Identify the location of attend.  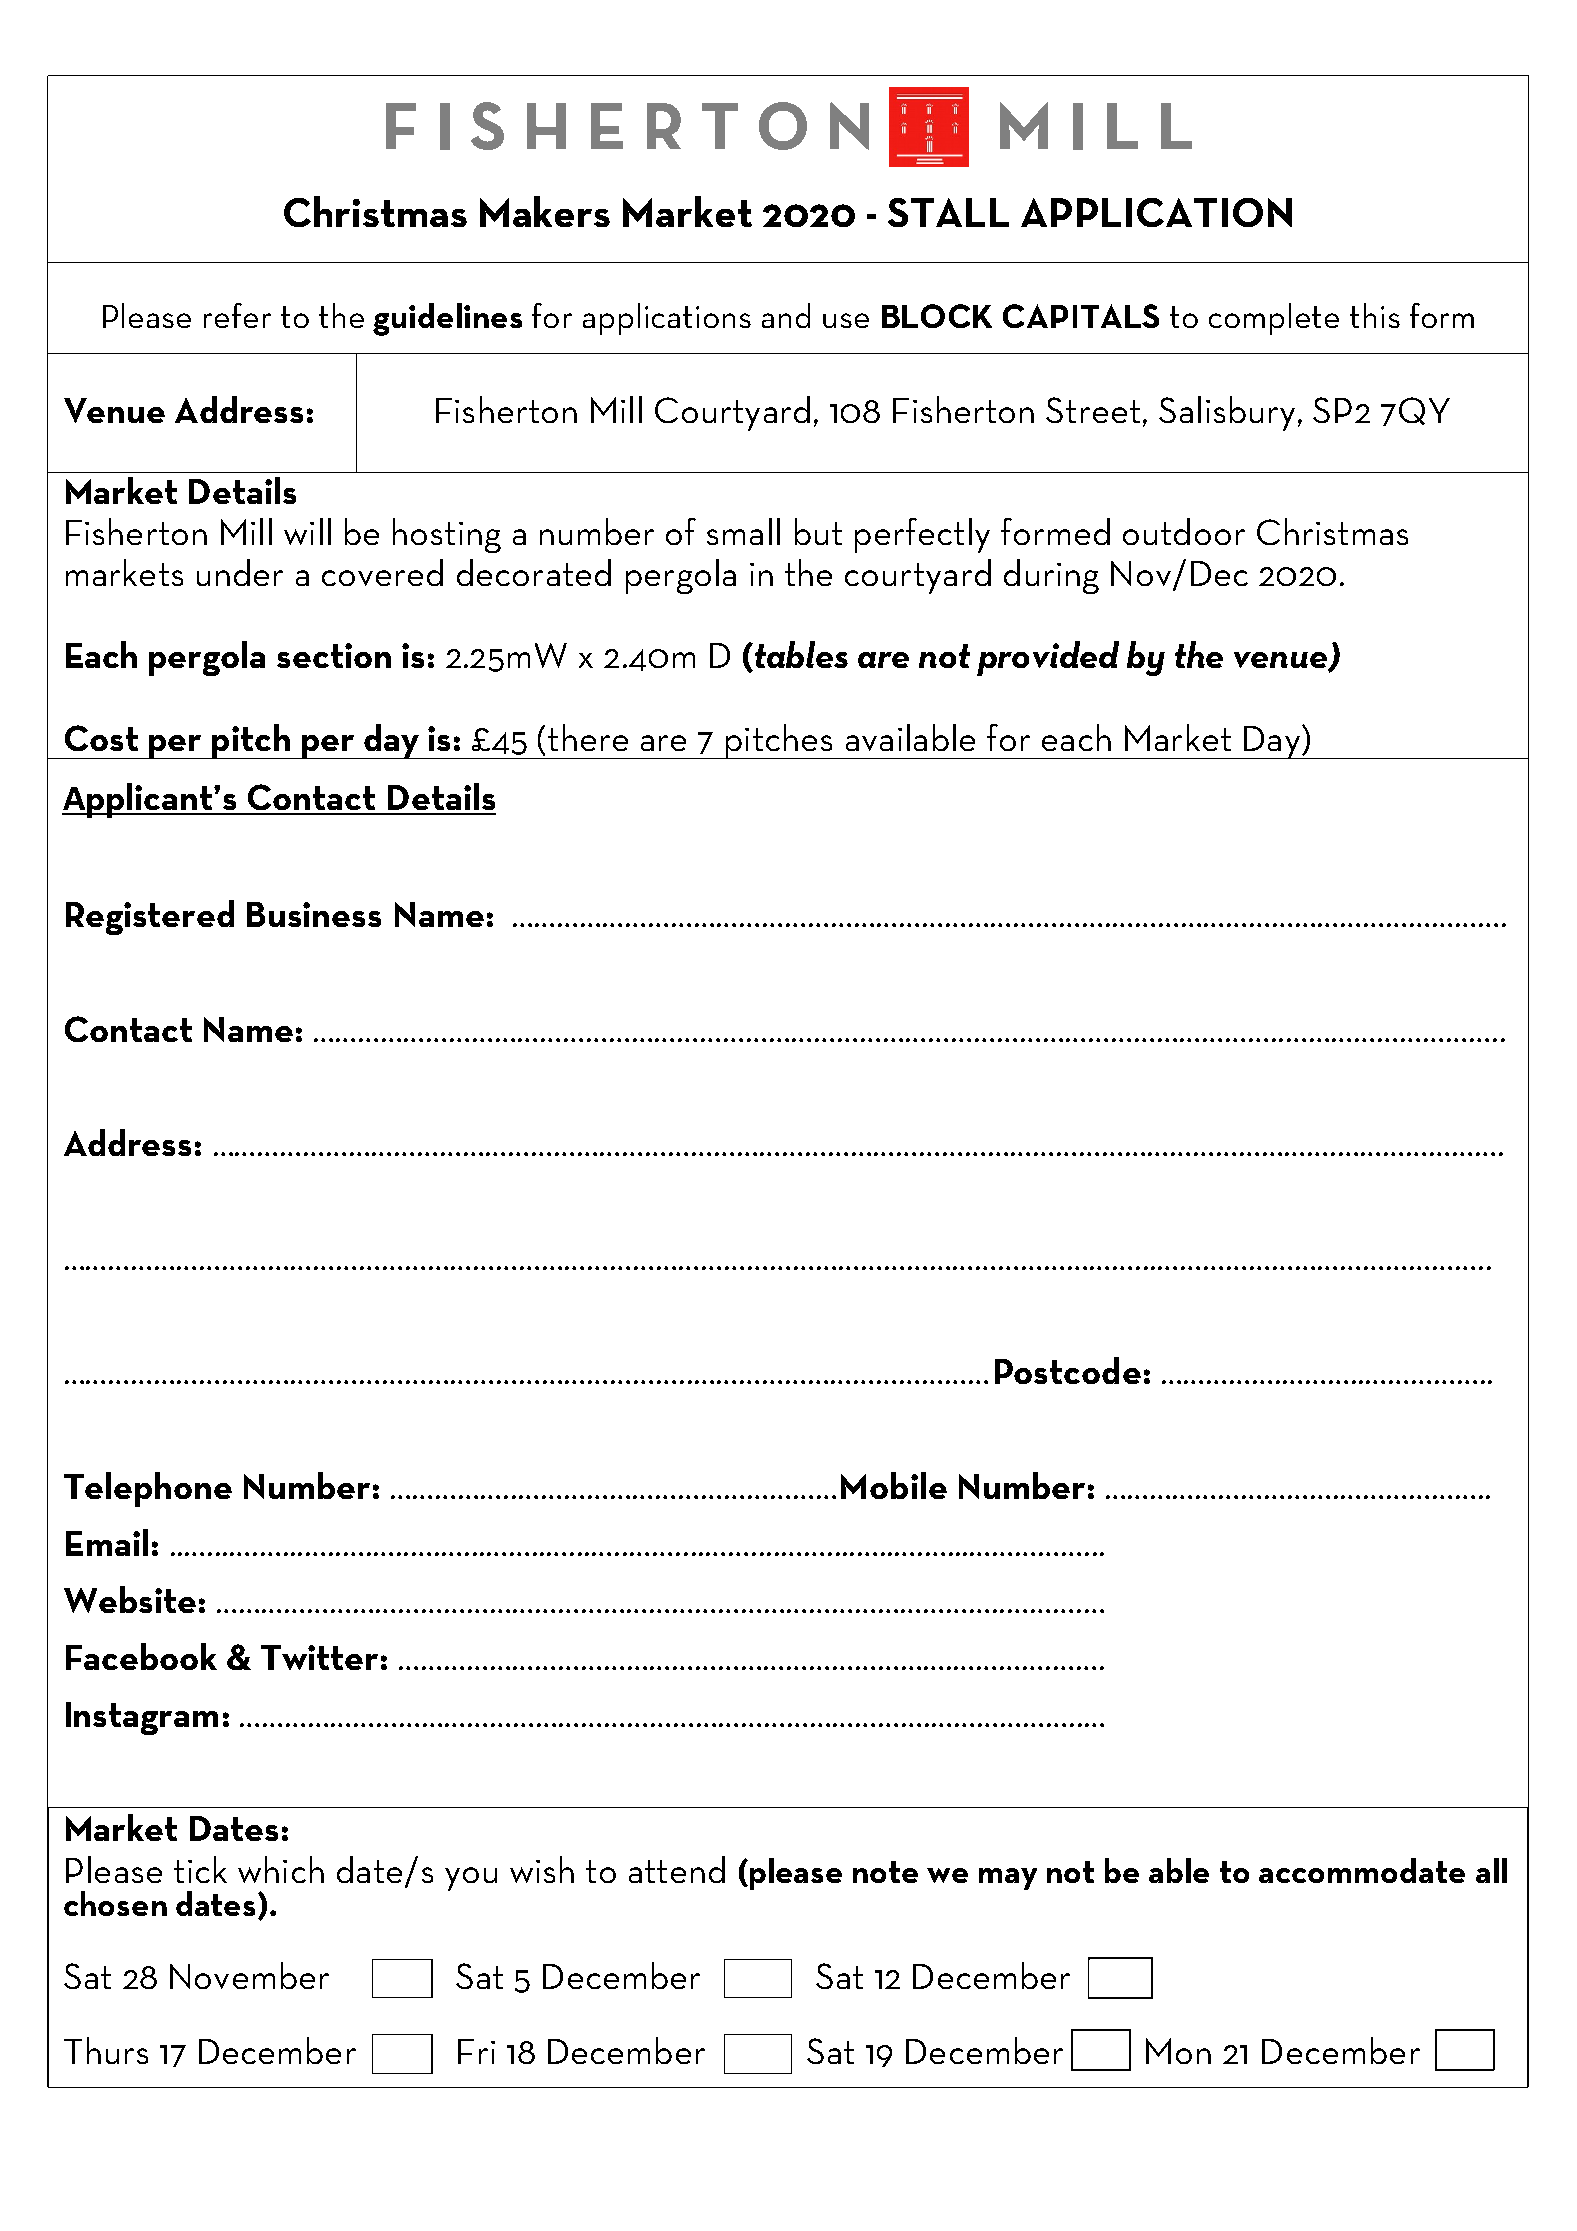
(677, 1869).
